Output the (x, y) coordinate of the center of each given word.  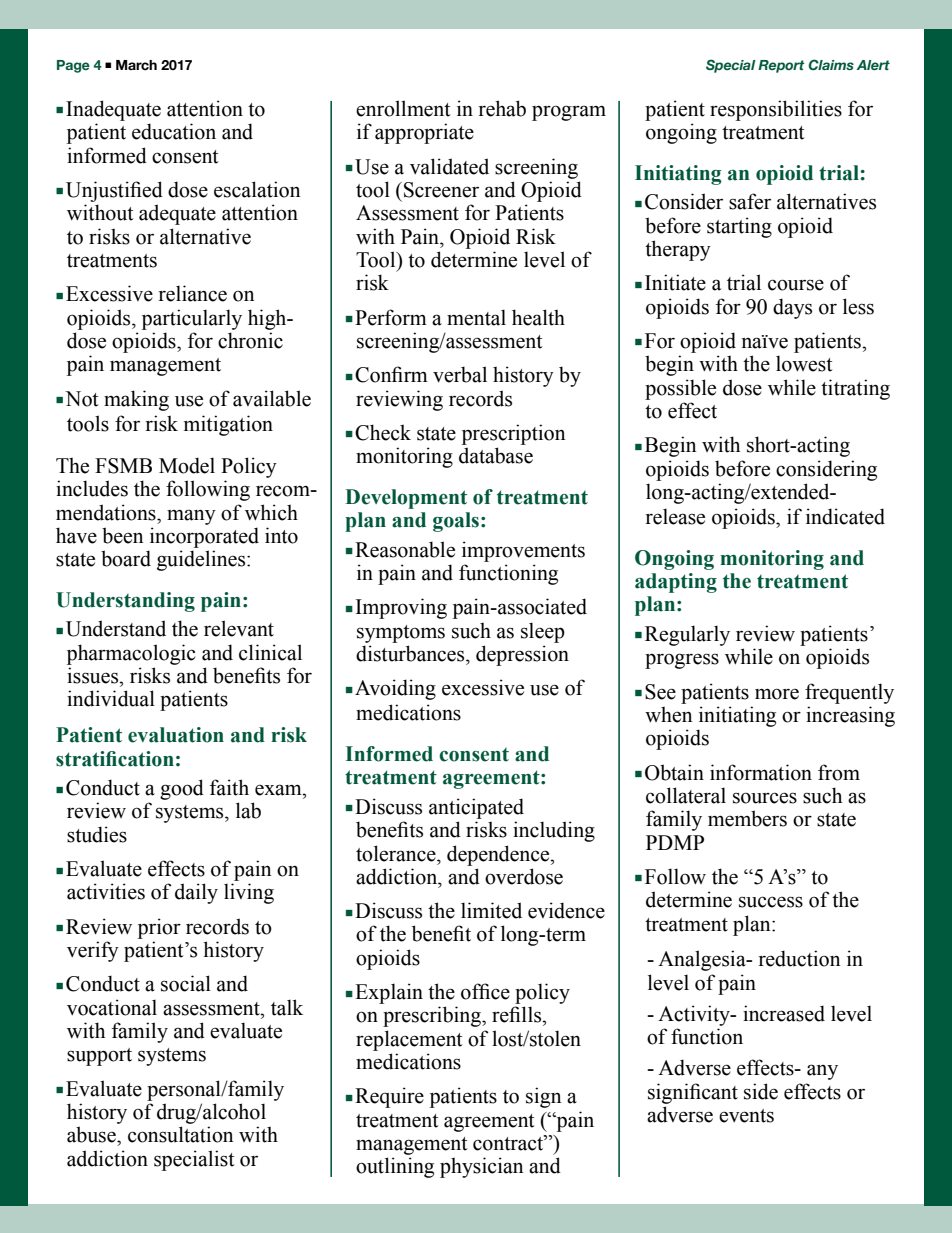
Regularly (687, 635)
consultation (181, 1134)
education (174, 131)
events (746, 1116)
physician (482, 1167)
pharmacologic (131, 654)
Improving (401, 608)
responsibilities (776, 110)
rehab (502, 108)
